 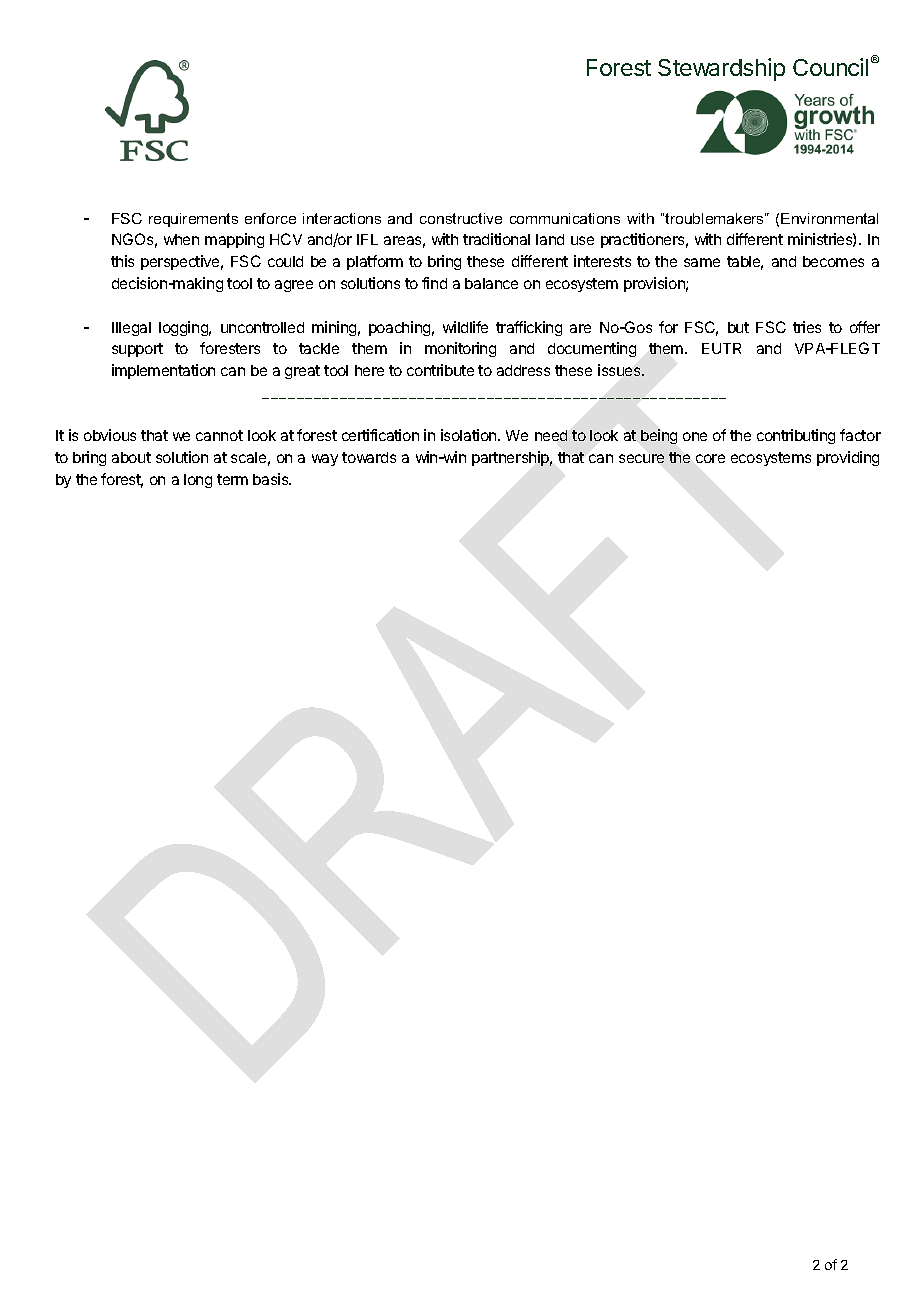 What do you see at coordinates (470, 435) in the screenshot?
I see `isolation` at bounding box center [470, 435].
